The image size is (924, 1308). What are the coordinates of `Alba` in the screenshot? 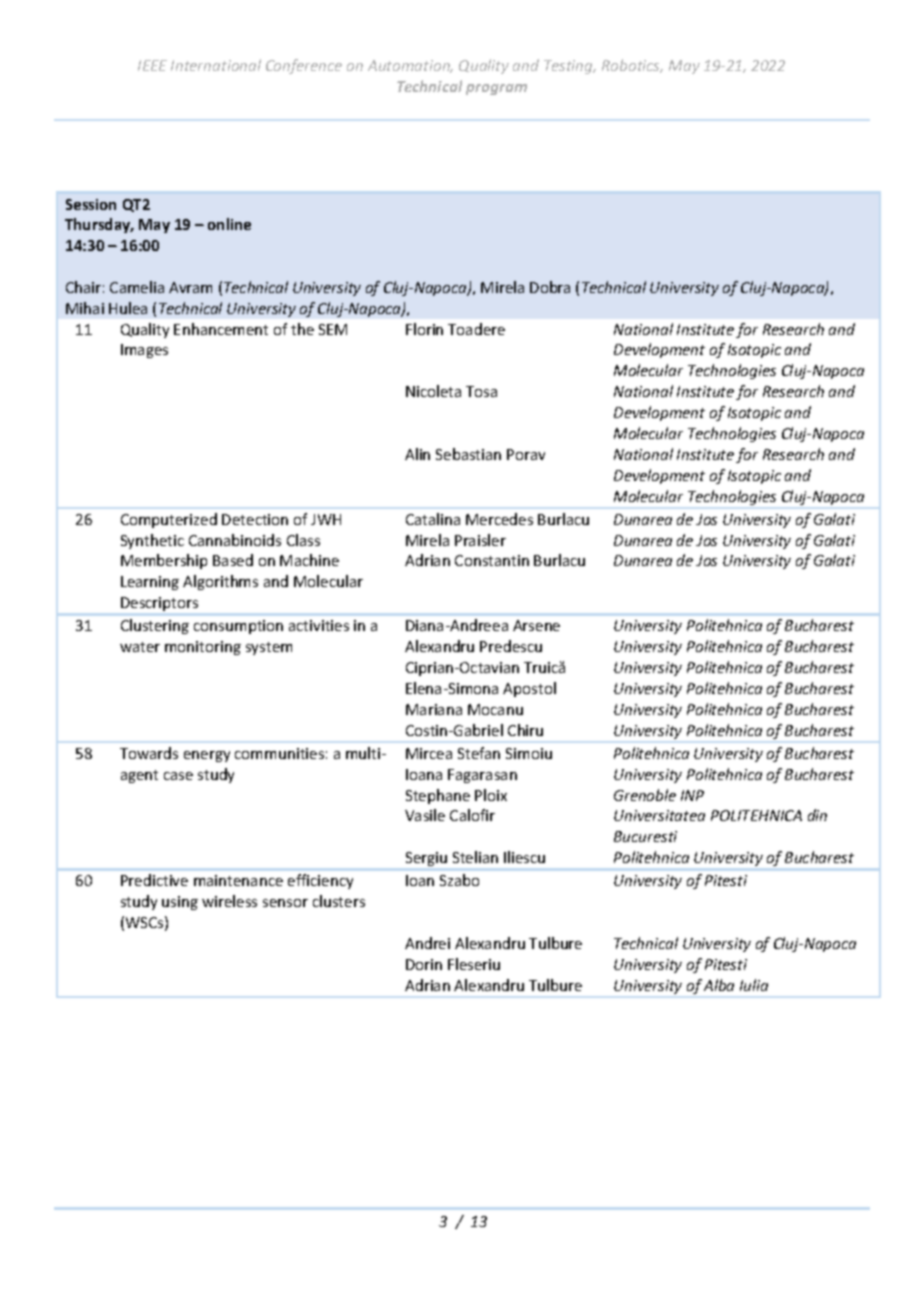 It's located at (719, 985).
